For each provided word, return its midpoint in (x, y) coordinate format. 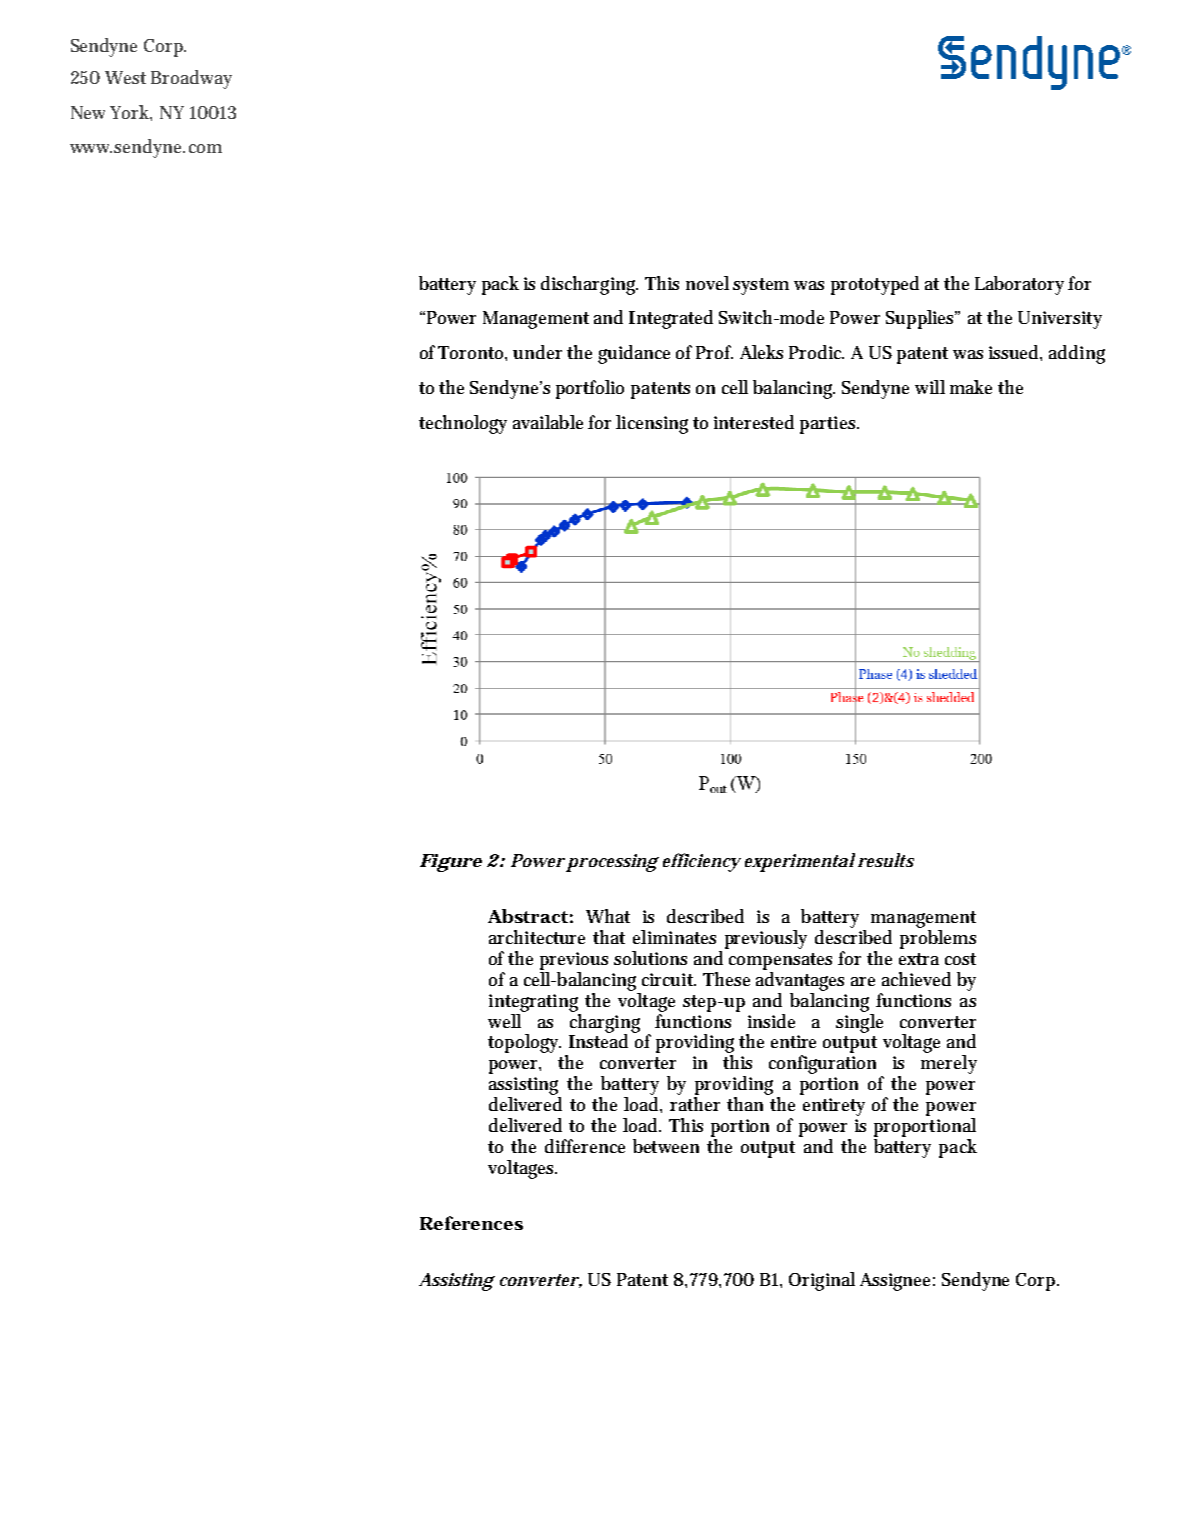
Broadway (191, 79)
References (471, 1223)
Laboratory (1019, 285)
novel (707, 283)
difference (585, 1146)
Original (822, 1281)
